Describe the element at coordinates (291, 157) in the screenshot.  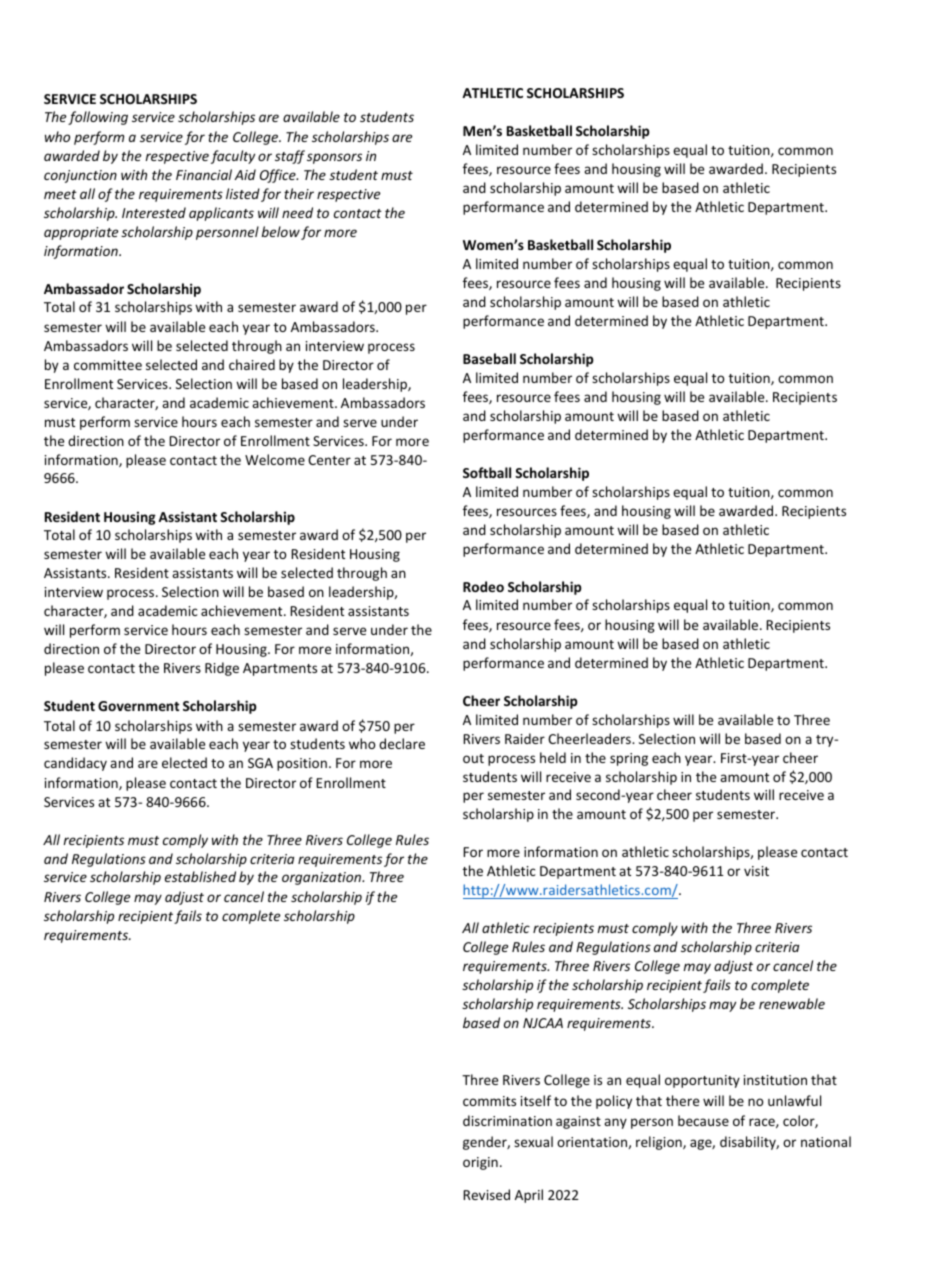
I see `staff` at that location.
